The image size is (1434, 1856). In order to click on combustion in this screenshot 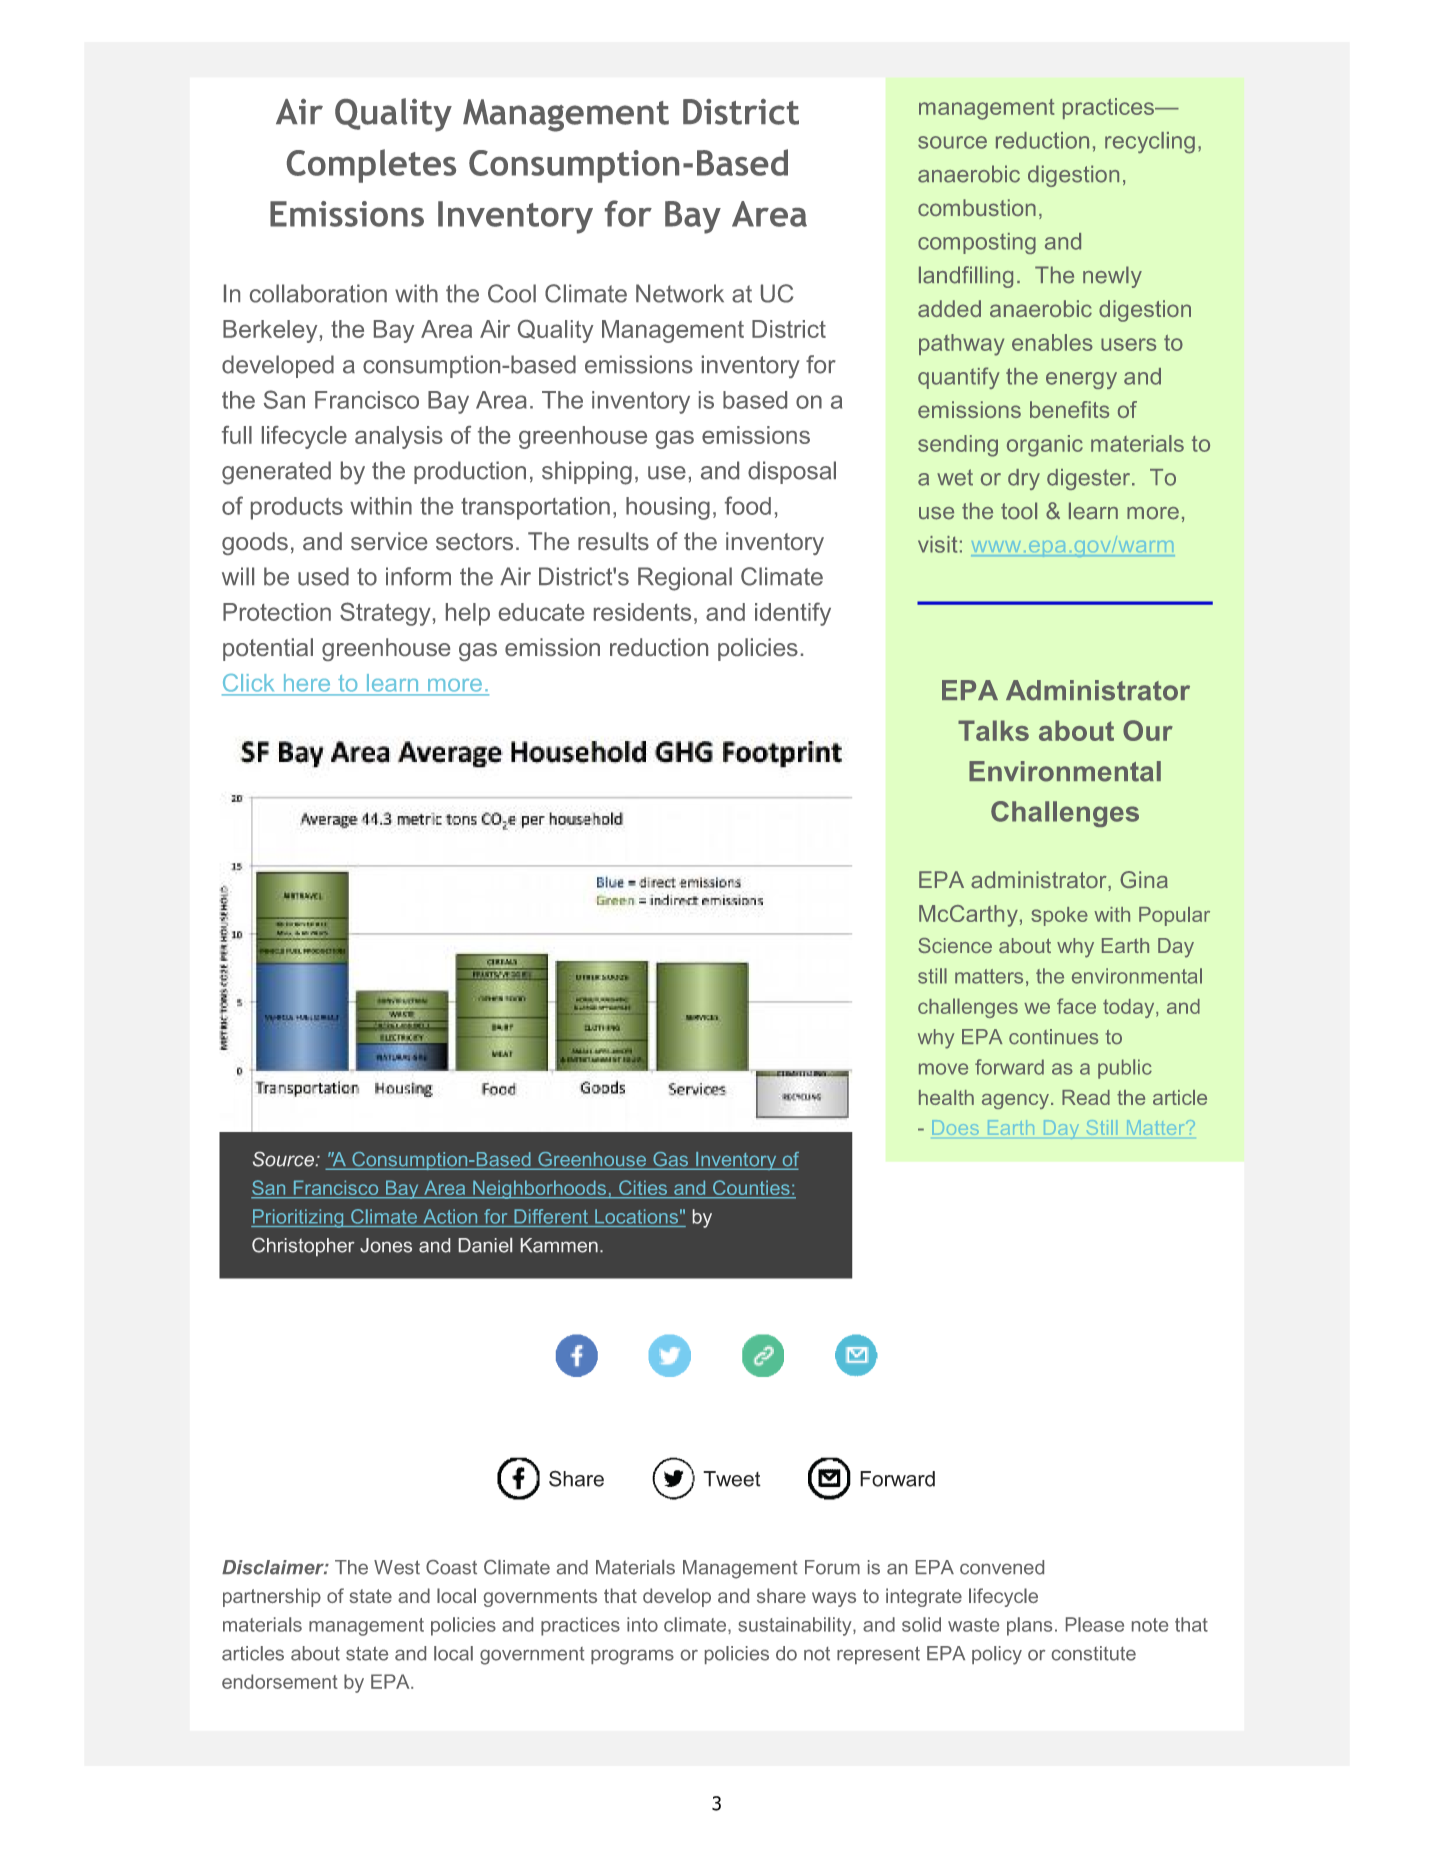, I will do `click(977, 207)`.
